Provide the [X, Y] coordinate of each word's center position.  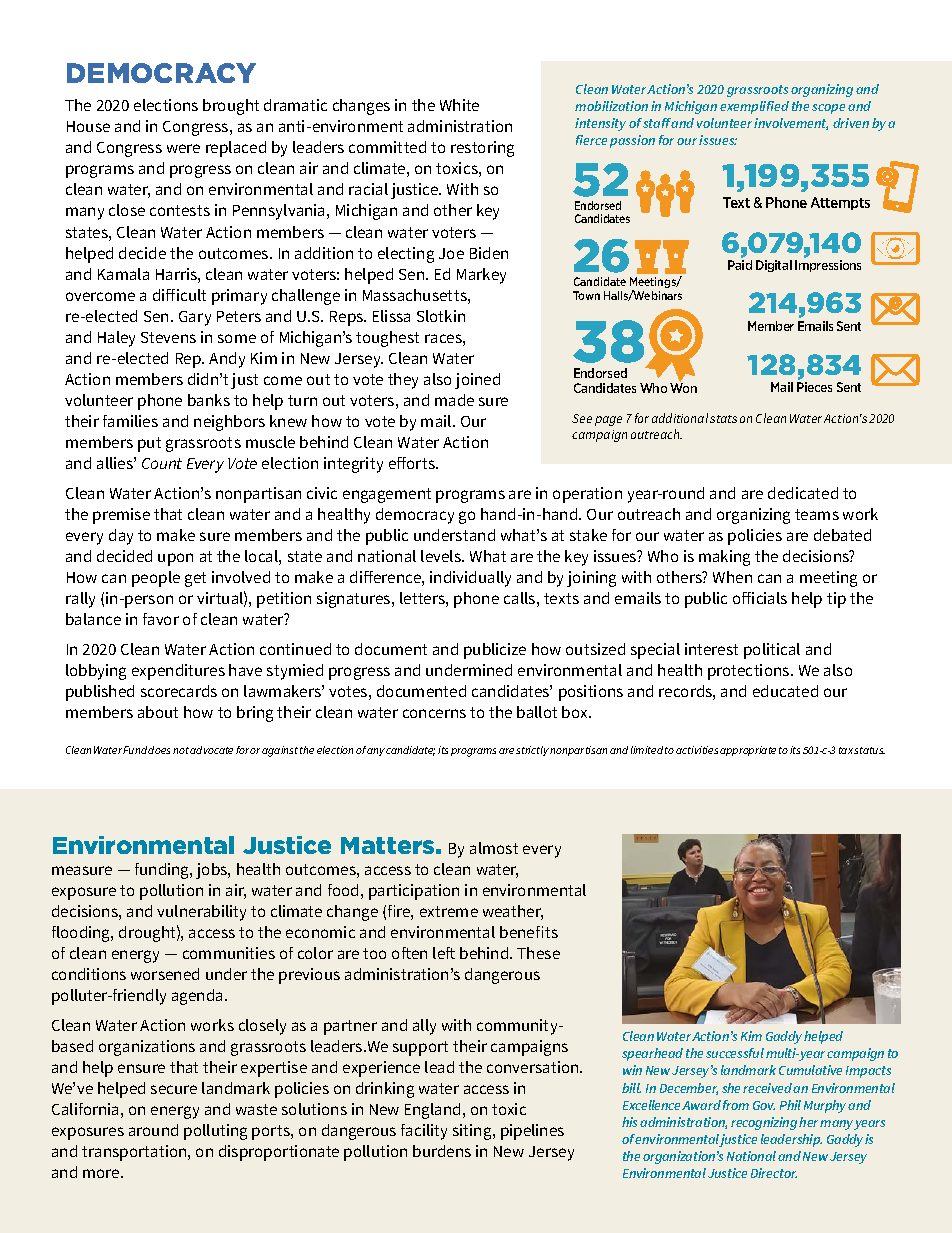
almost [494, 848]
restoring [482, 149]
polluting [215, 1132]
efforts [413, 463]
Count [162, 463]
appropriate [748, 751]
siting [473, 1132]
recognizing [764, 1123]
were [183, 148]
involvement [791, 124]
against [280, 751]
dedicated [803, 493]
